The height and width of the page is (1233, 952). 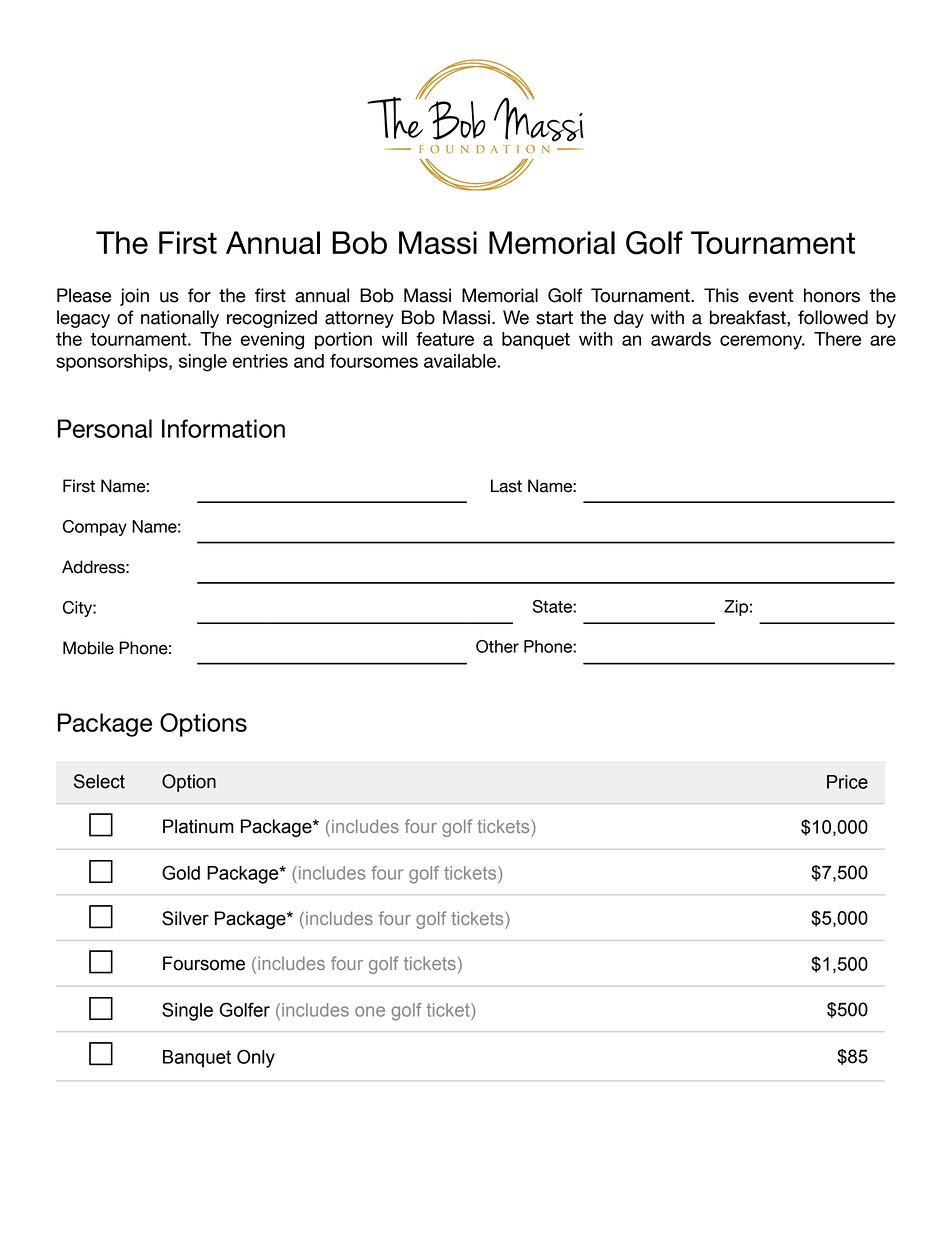 What do you see at coordinates (445, 339) in the page?
I see `feature` at bounding box center [445, 339].
